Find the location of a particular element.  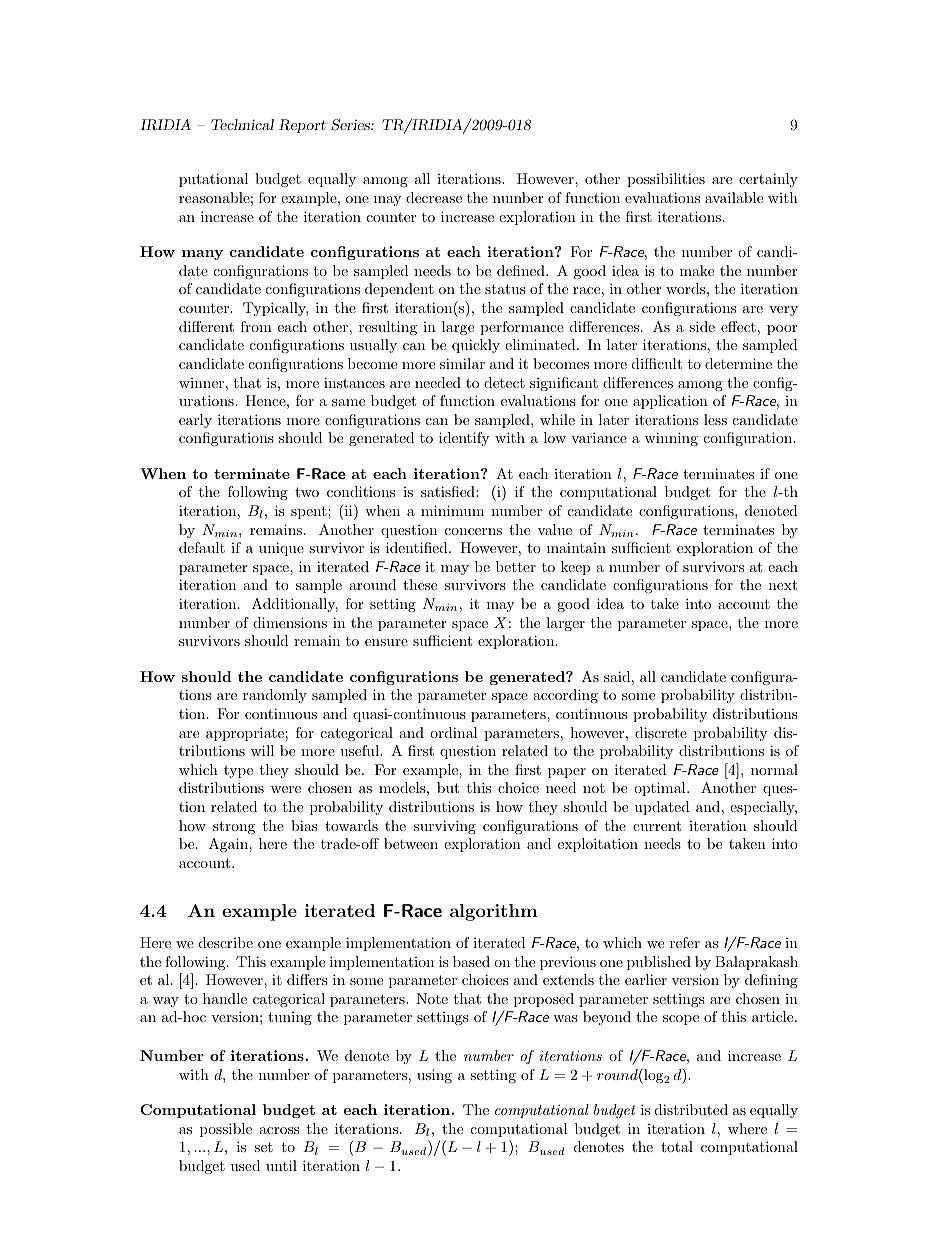

Technical is located at coordinates (242, 124).
